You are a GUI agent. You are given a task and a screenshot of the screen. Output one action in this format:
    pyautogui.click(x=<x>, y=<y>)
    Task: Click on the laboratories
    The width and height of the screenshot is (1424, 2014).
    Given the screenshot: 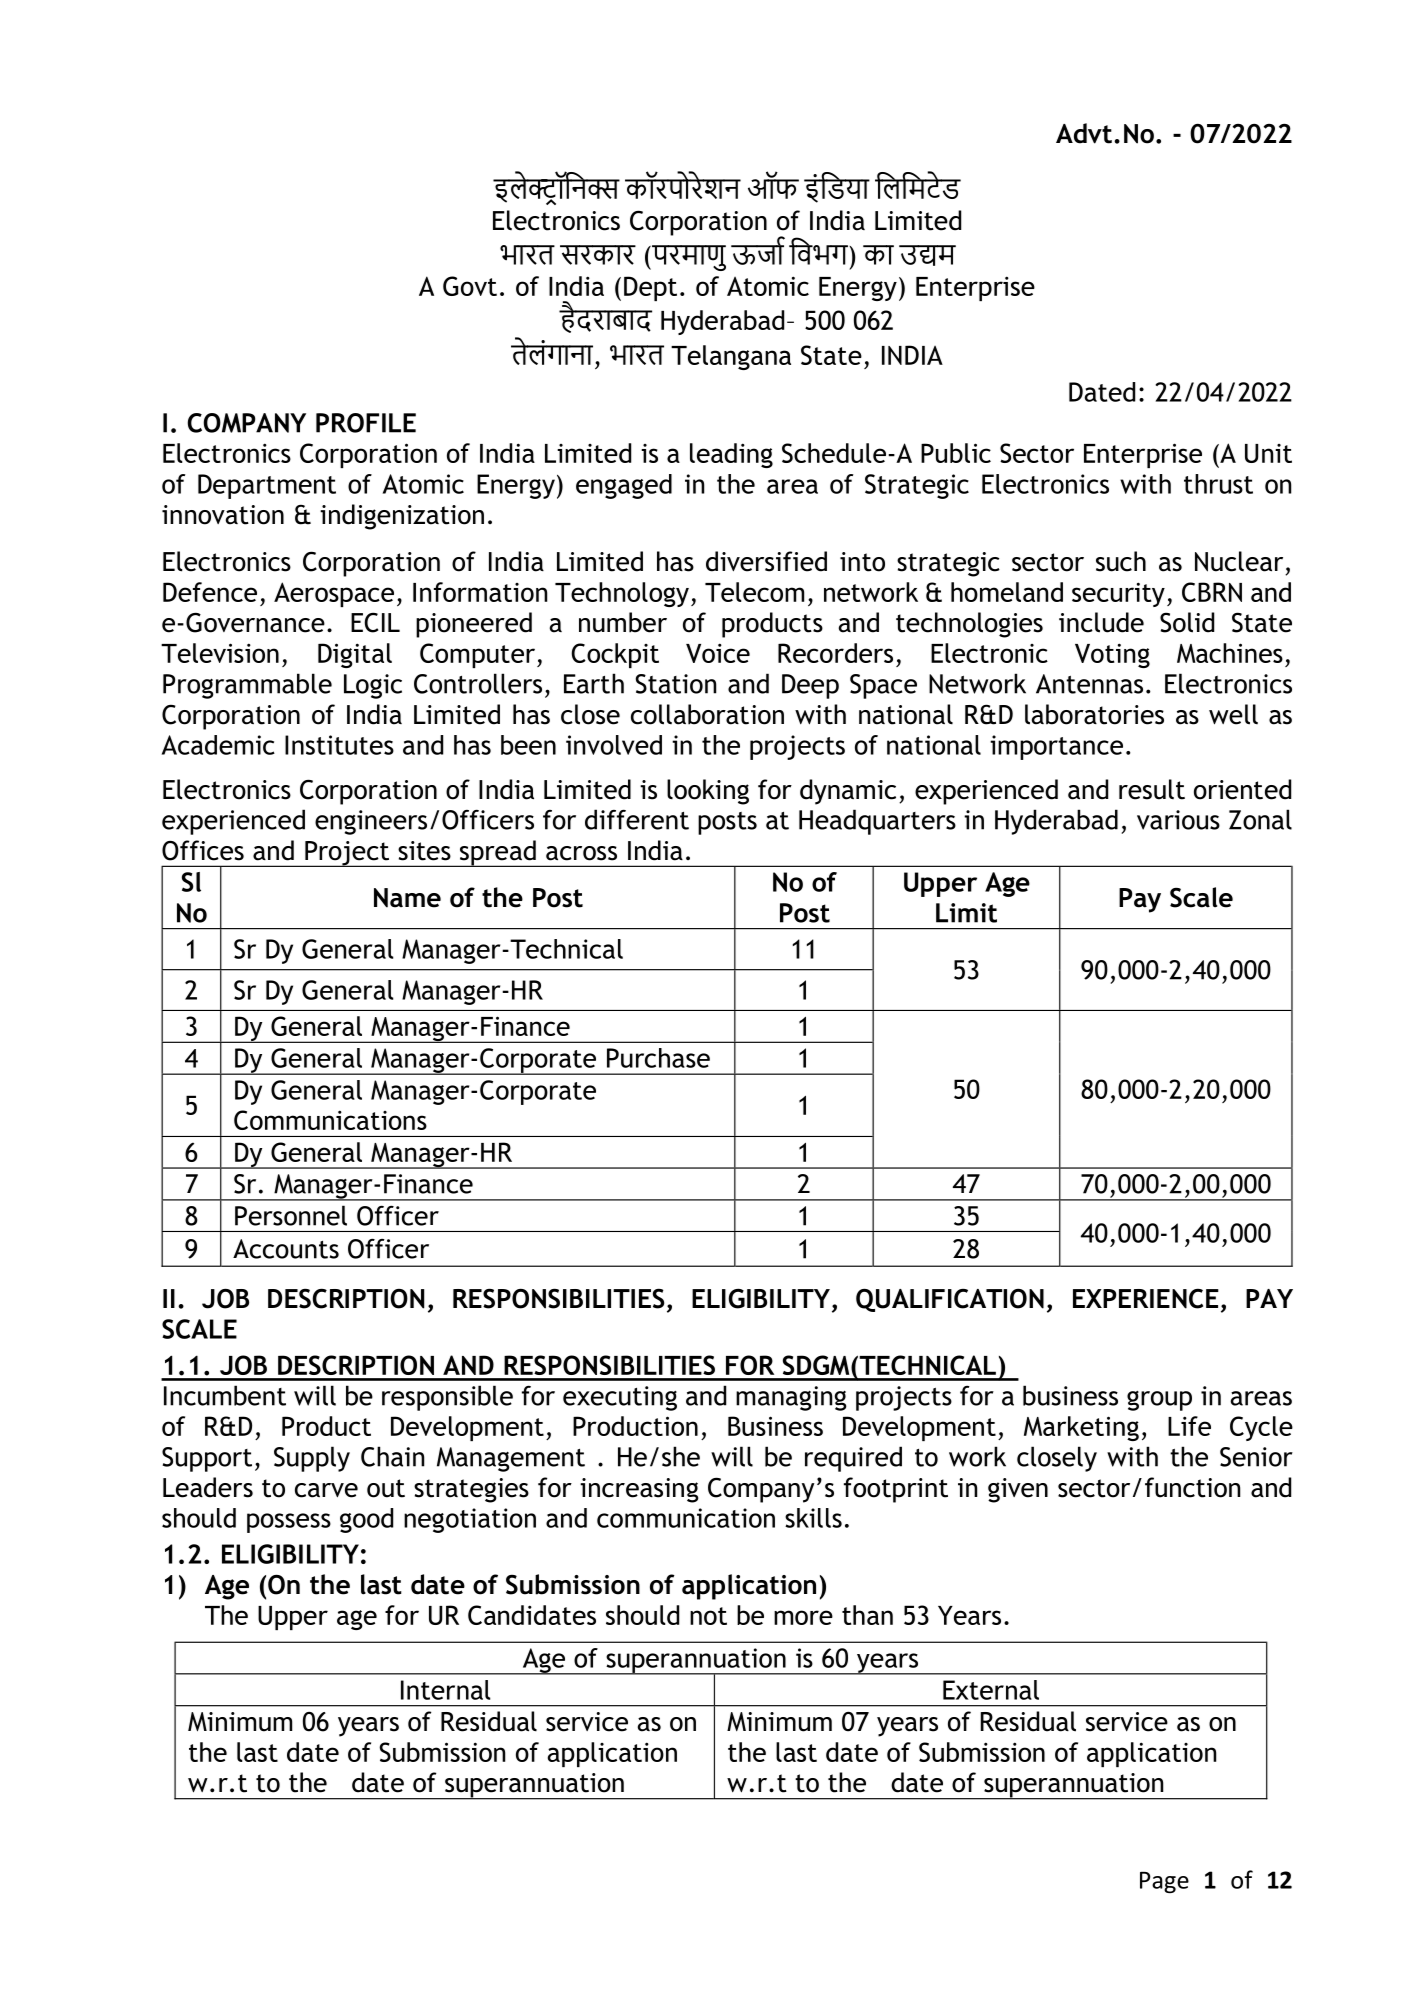 What is the action you would take?
    pyautogui.click(x=1094, y=714)
